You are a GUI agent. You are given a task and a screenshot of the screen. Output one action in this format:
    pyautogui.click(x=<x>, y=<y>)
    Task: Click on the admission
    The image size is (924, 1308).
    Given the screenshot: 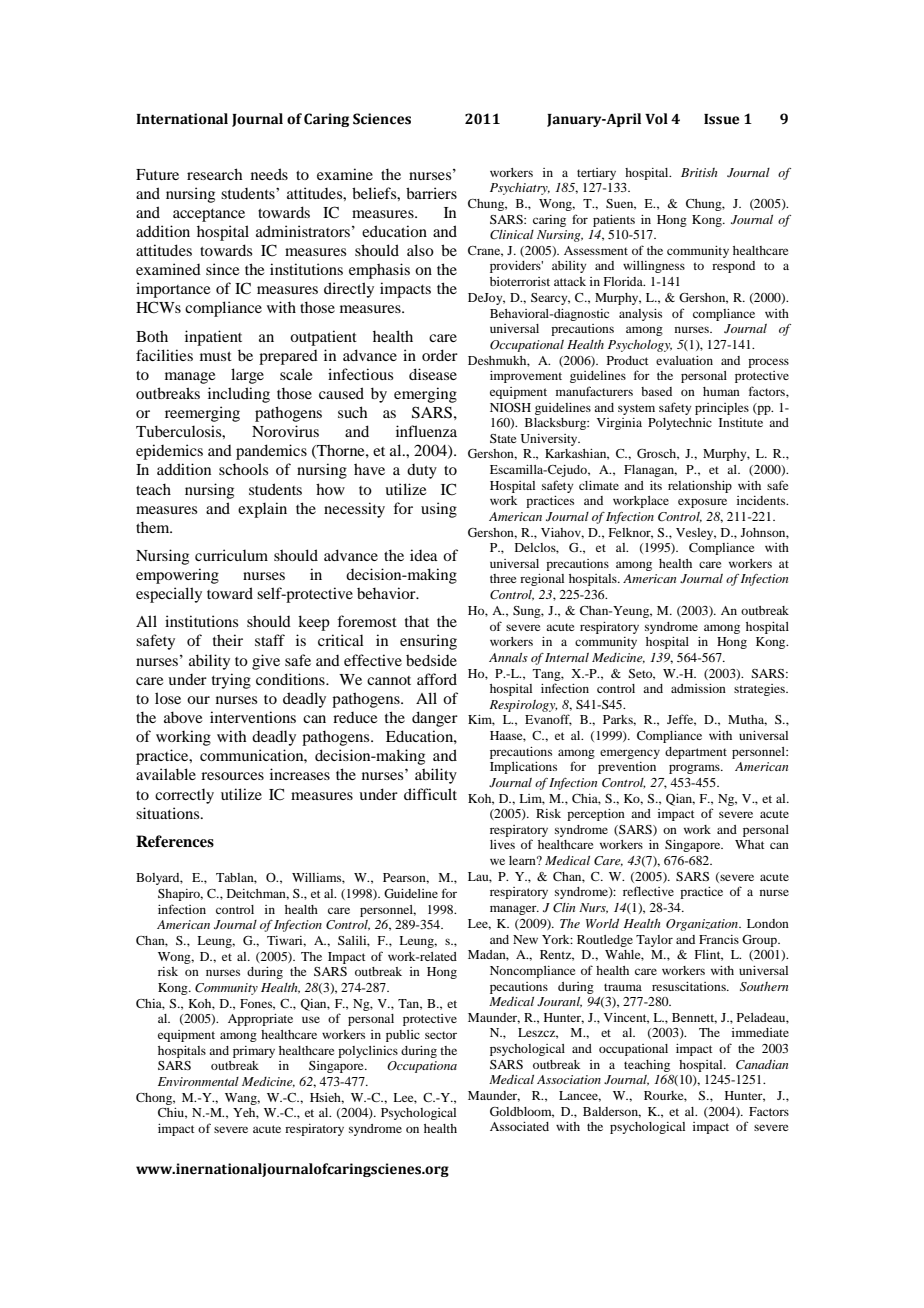 What is the action you would take?
    pyautogui.click(x=698, y=688)
